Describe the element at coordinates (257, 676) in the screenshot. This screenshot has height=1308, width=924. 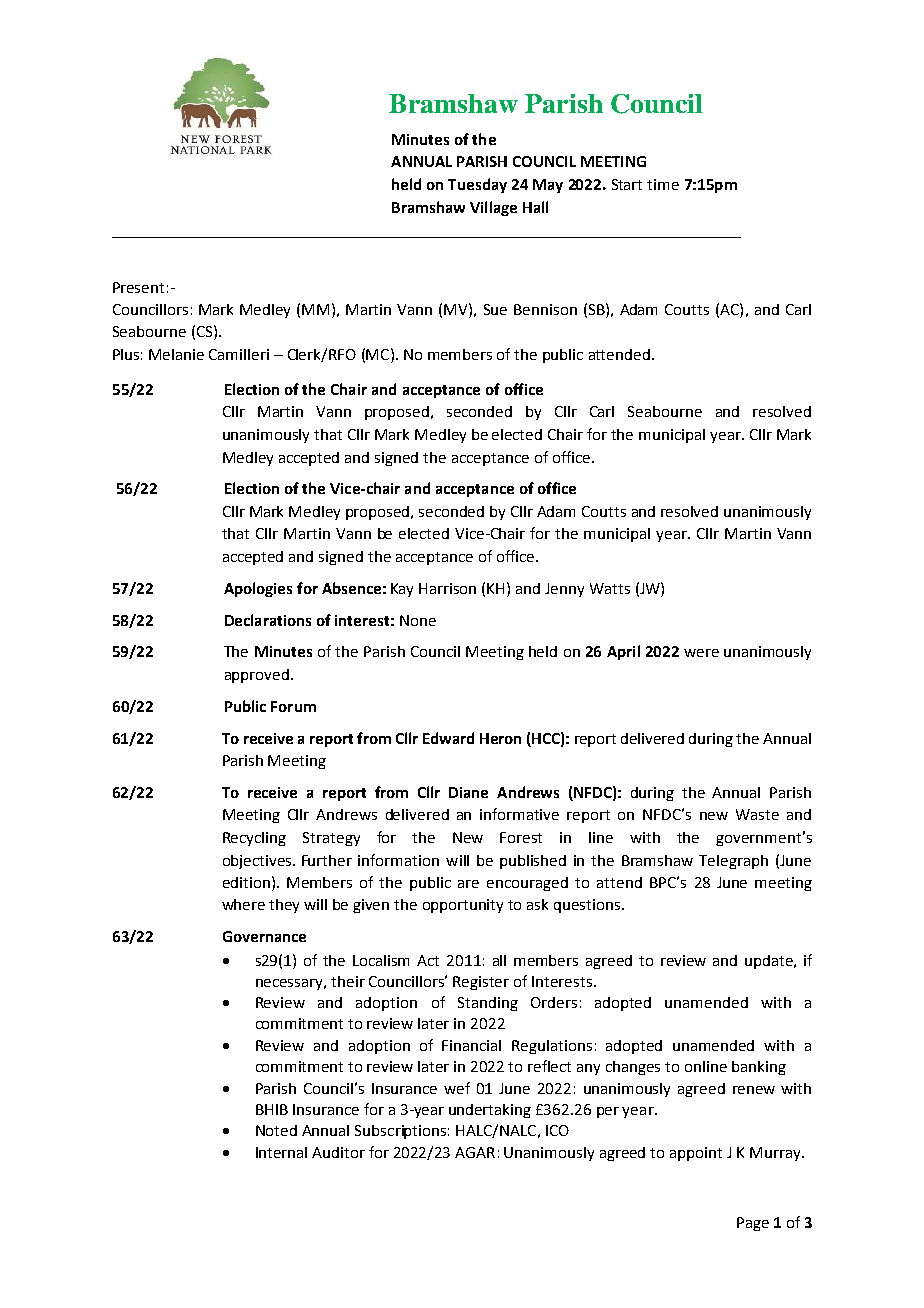
I see `approved` at that location.
